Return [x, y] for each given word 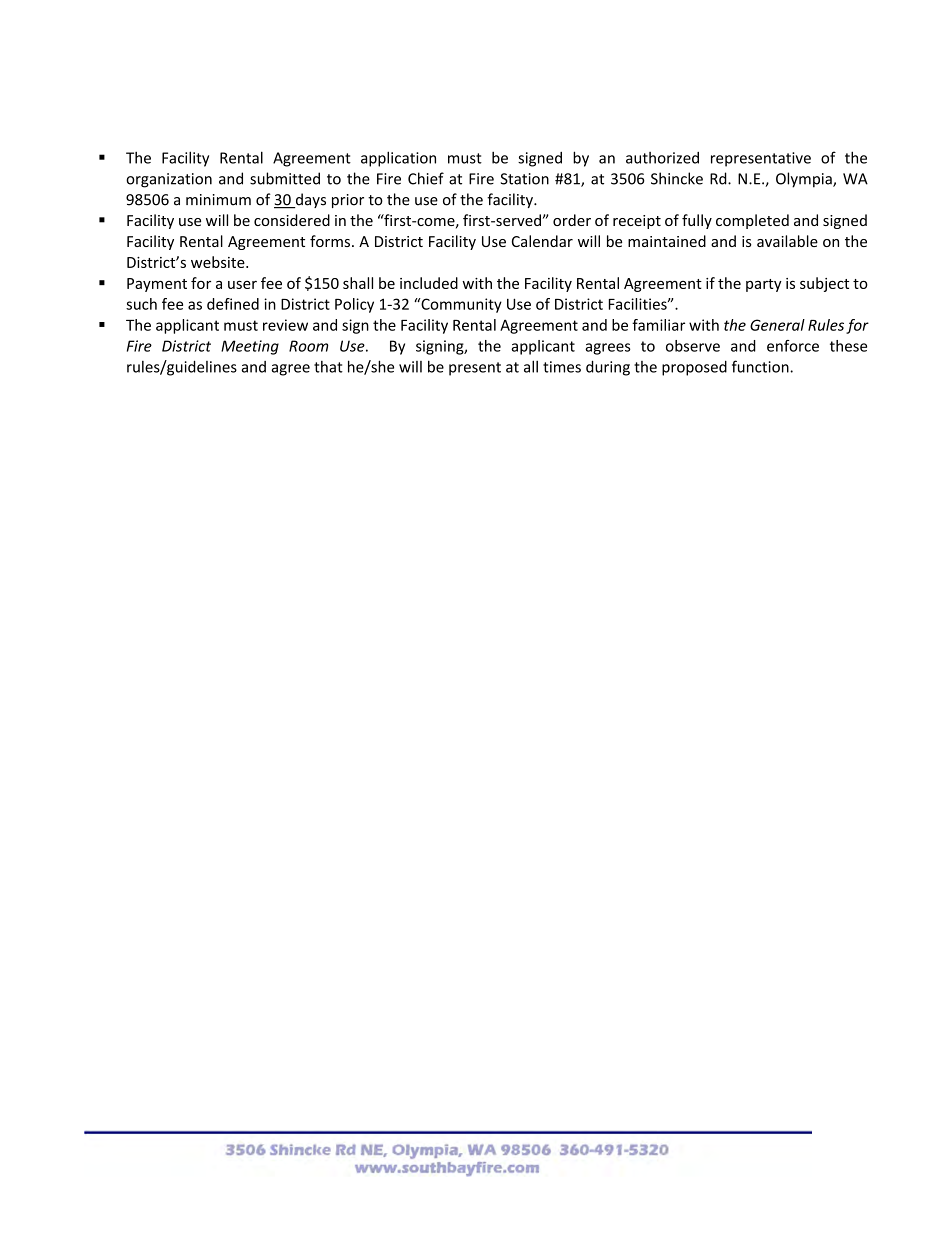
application [398, 159]
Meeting [250, 347]
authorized [662, 158]
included [429, 283]
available [787, 241]
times [562, 367]
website [219, 262]
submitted [285, 178]
